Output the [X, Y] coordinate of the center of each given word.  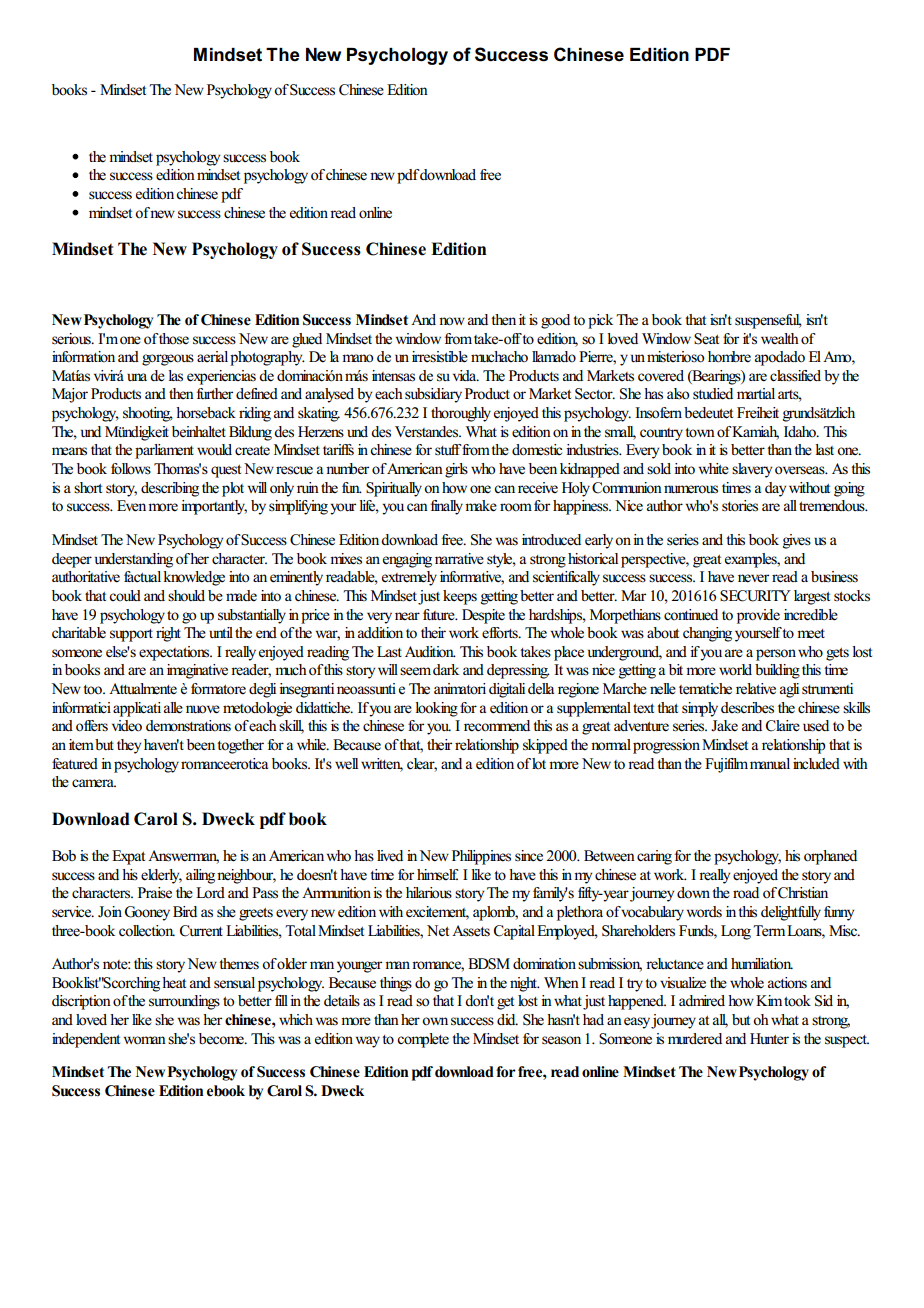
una [137, 377]
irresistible [440, 357]
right [168, 634]
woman [145, 1040]
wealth [780, 339]
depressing [518, 671]
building [777, 671]
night [525, 984]
